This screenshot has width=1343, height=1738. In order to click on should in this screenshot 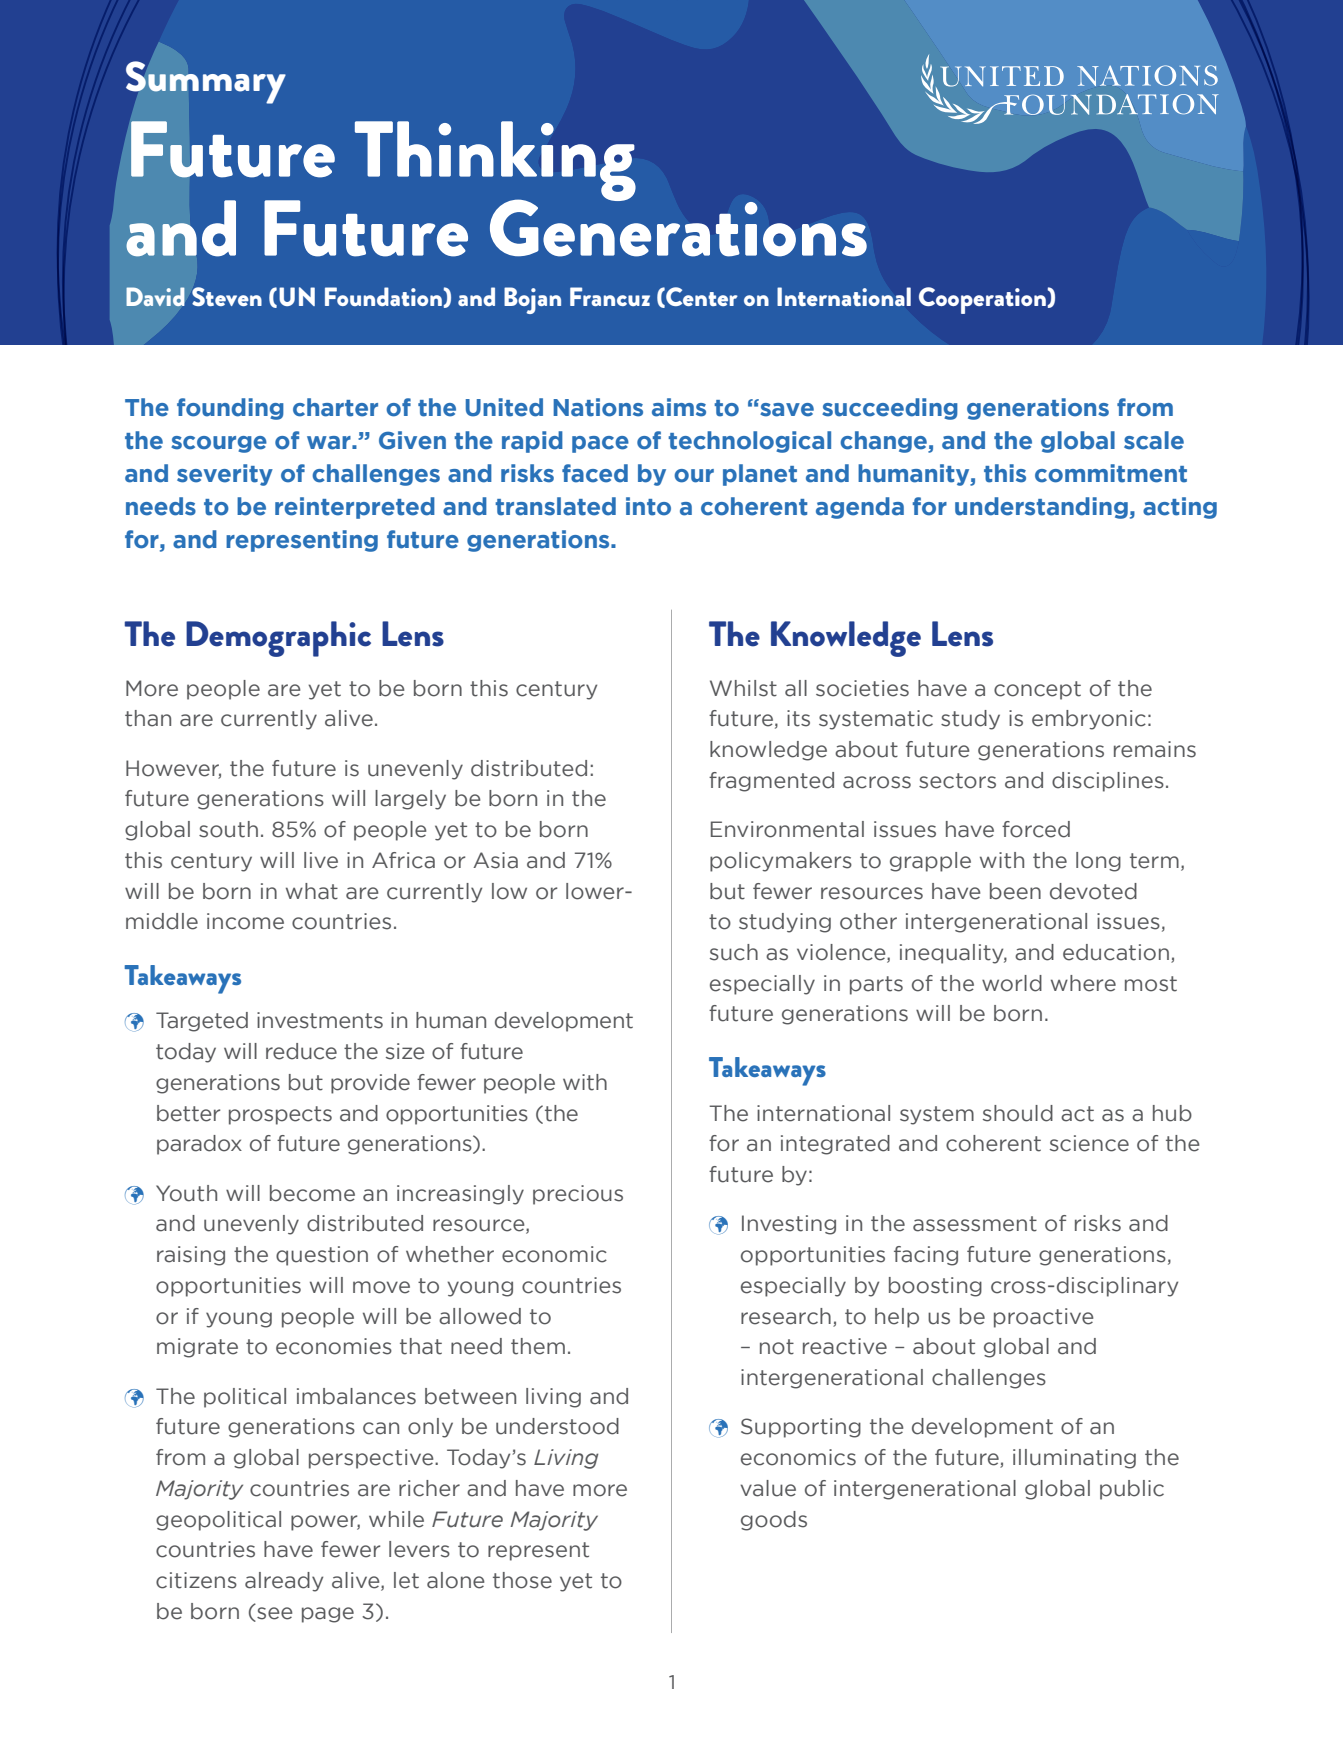, I will do `click(1018, 1113)`.
